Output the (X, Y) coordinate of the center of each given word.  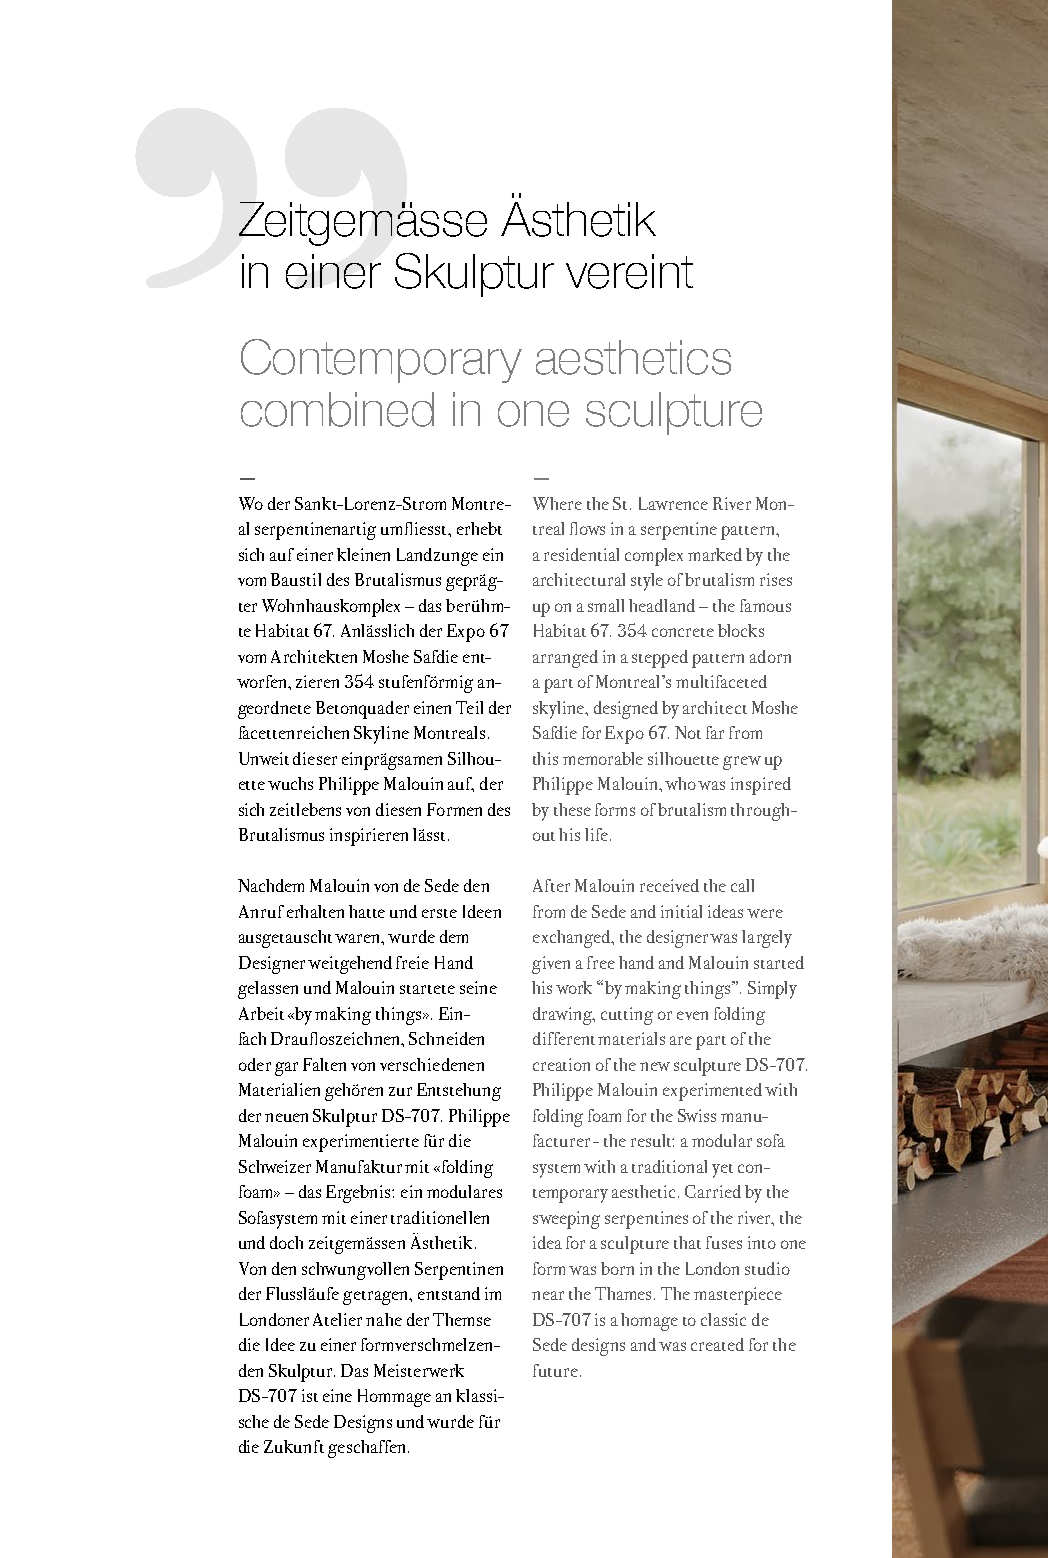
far (715, 732)
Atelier (337, 1319)
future (555, 1370)
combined (337, 409)
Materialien (279, 1089)
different (564, 1038)
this (545, 758)
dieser (315, 758)
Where (557, 503)
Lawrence (673, 503)
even (692, 1015)
